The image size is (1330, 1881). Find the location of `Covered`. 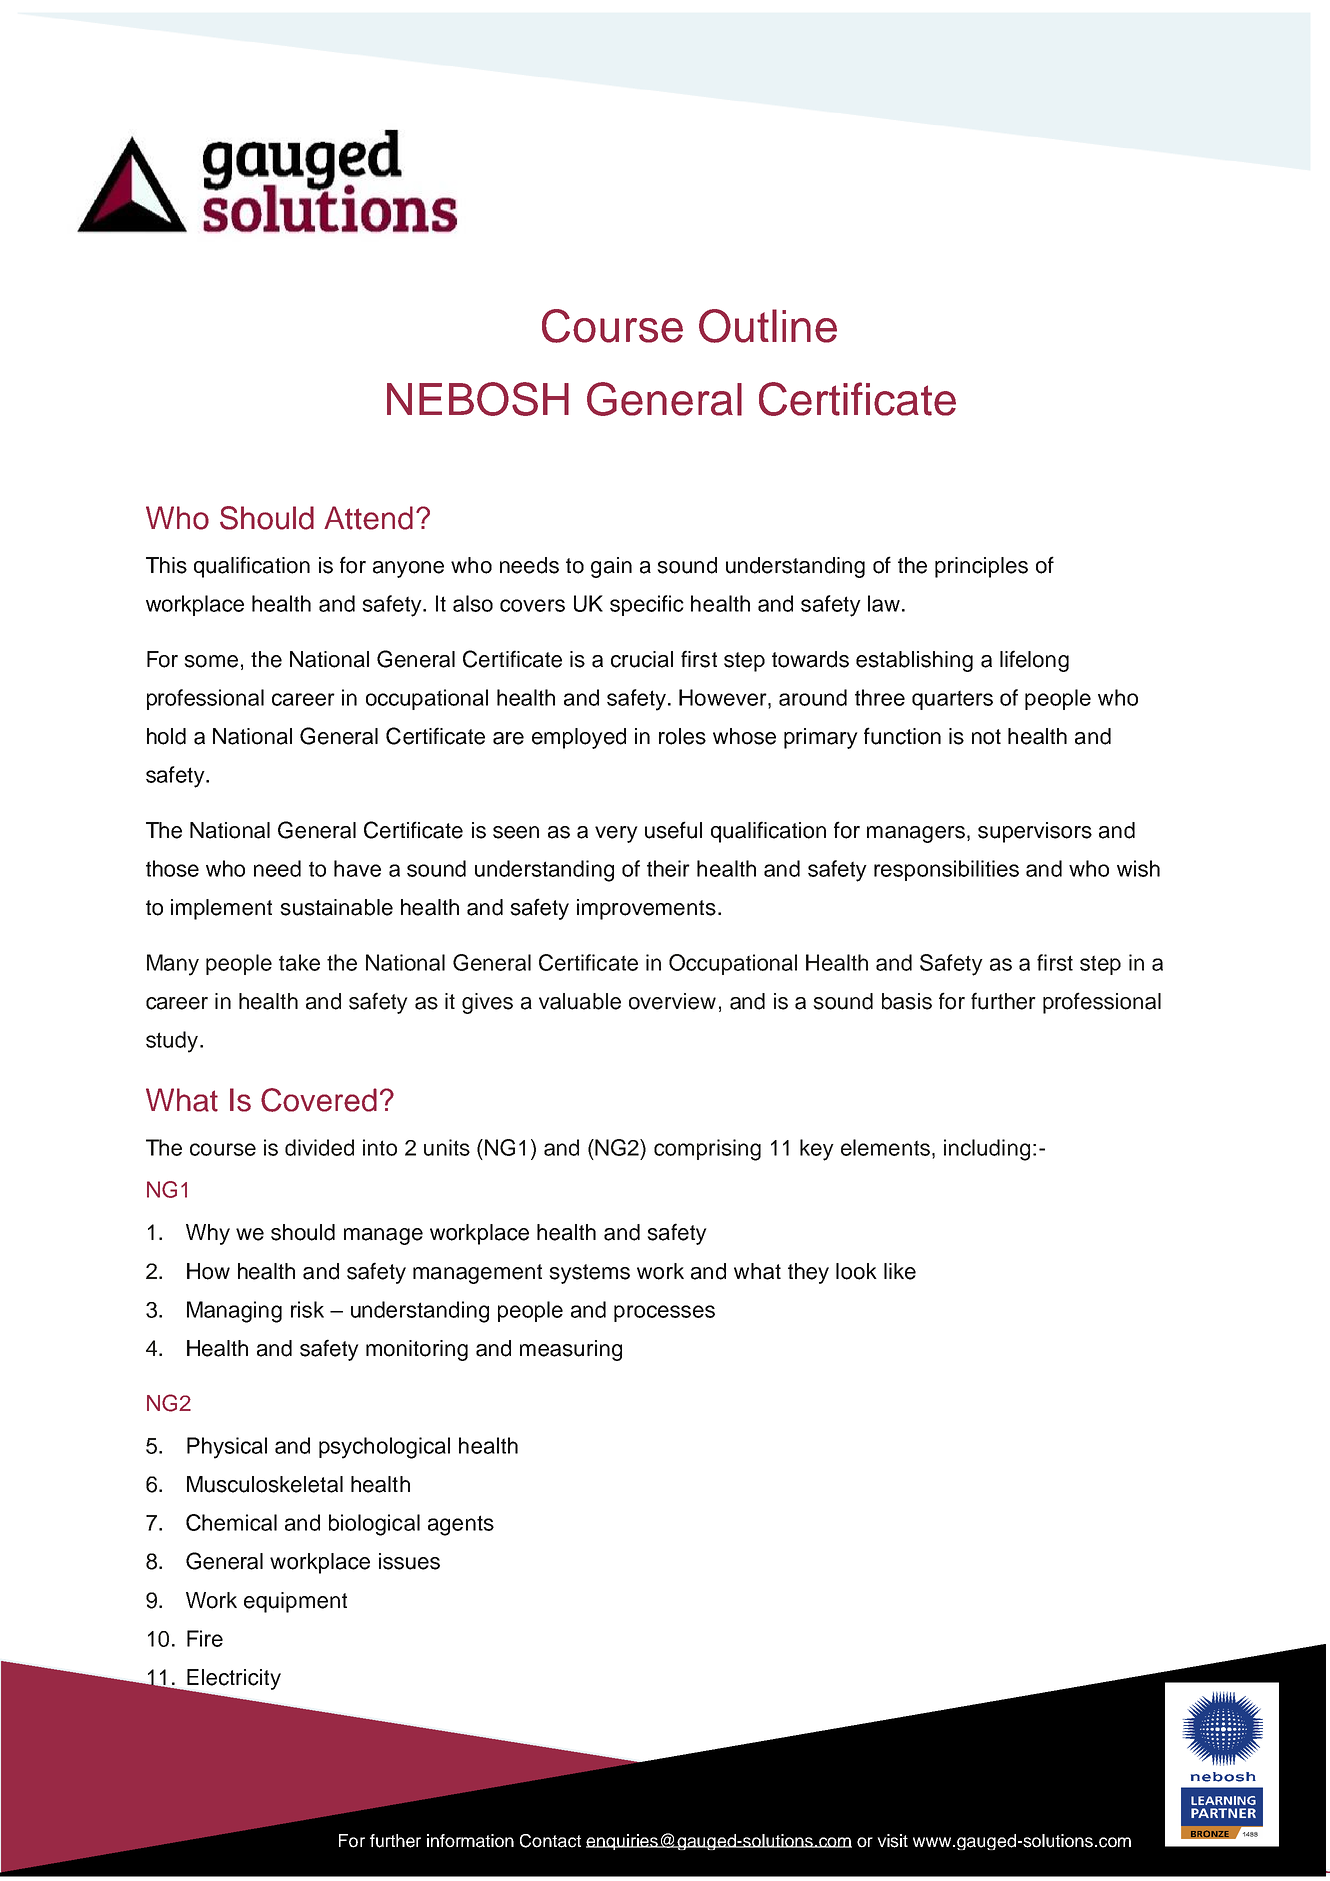

Covered is located at coordinates (319, 1100).
